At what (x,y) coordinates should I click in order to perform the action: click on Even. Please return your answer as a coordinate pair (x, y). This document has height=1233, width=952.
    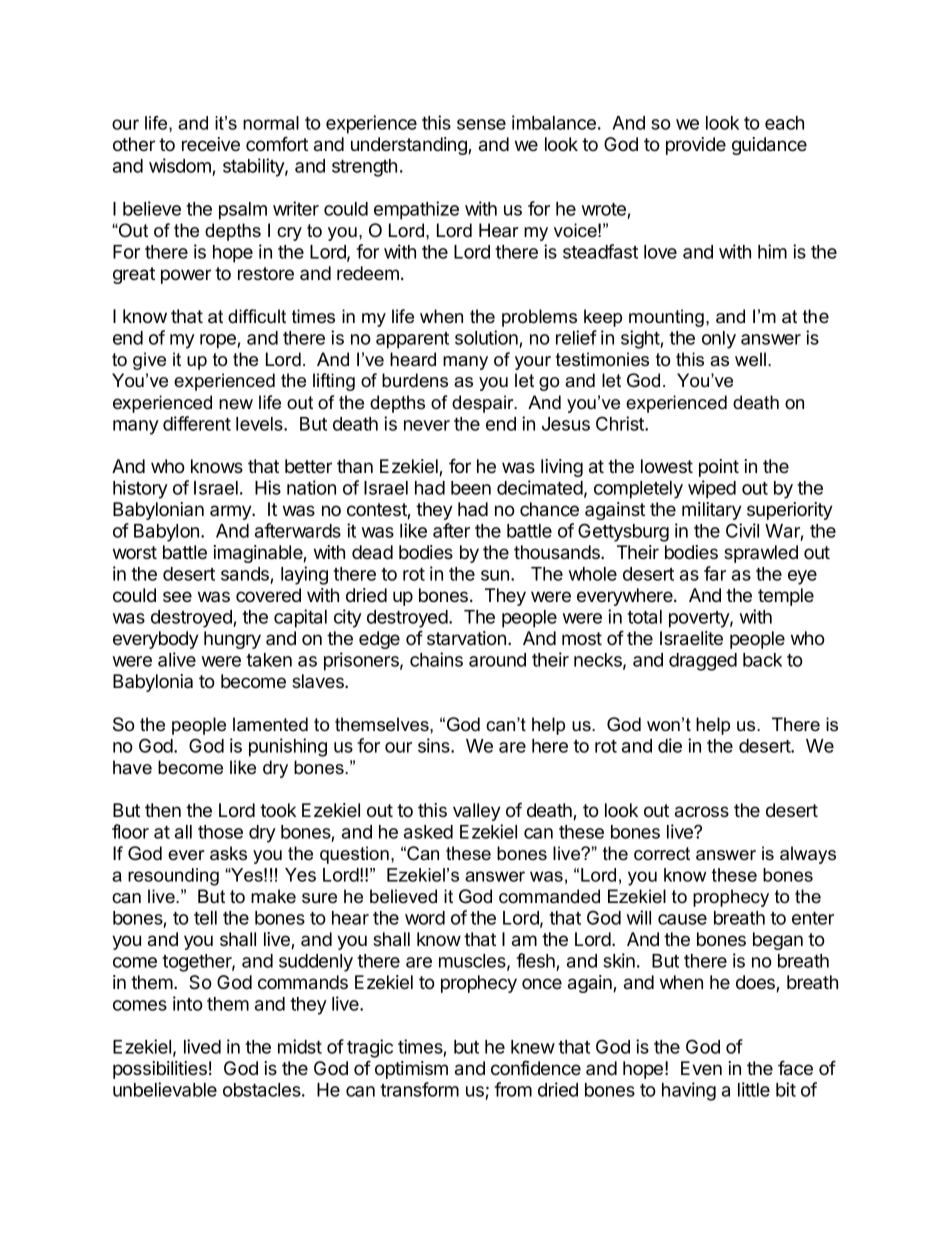
    Looking at the image, I should click on (701, 1068).
